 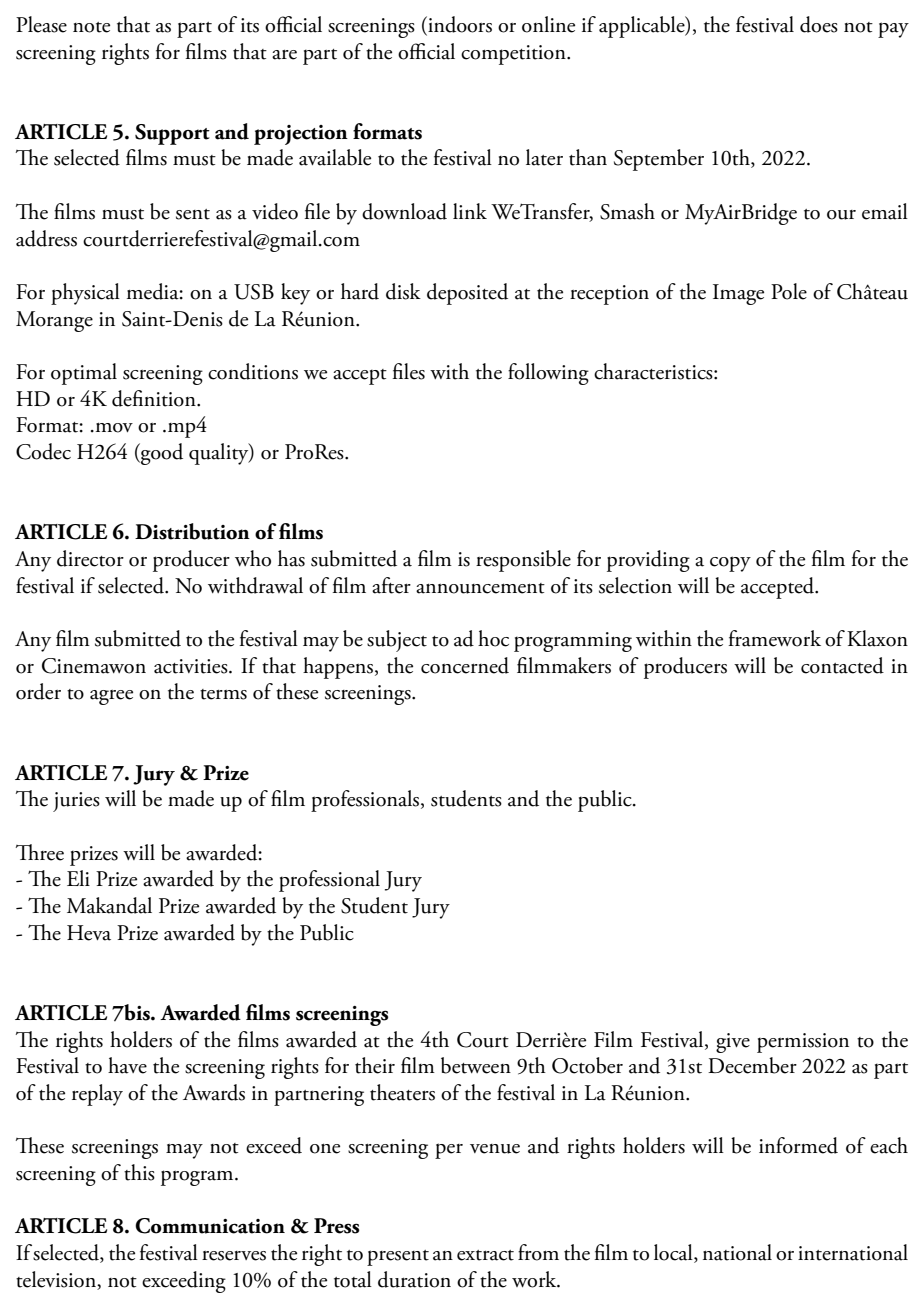 I want to click on local, so click(x=674, y=1253).
